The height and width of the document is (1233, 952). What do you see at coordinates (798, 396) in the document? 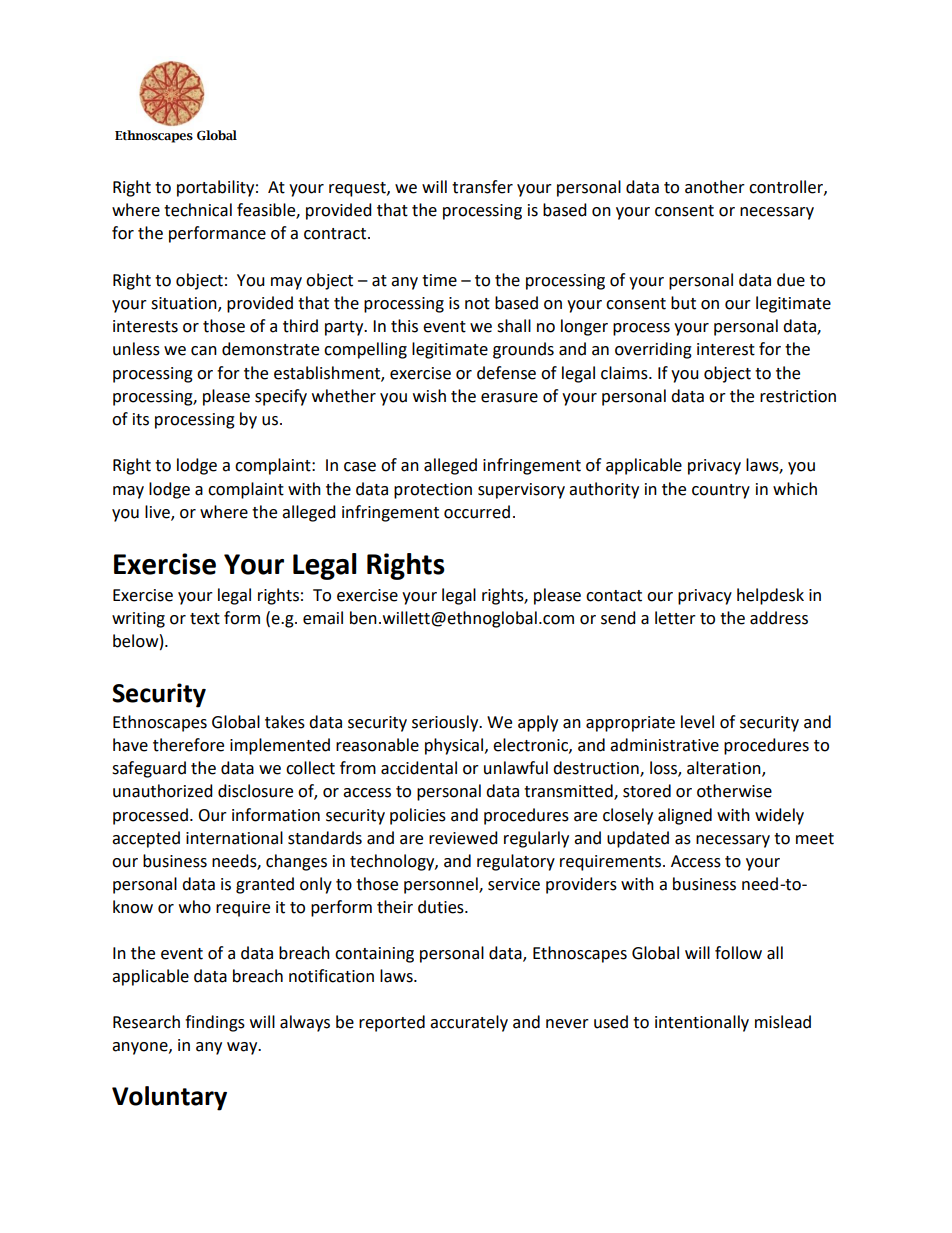
I see `restriction` at bounding box center [798, 396].
